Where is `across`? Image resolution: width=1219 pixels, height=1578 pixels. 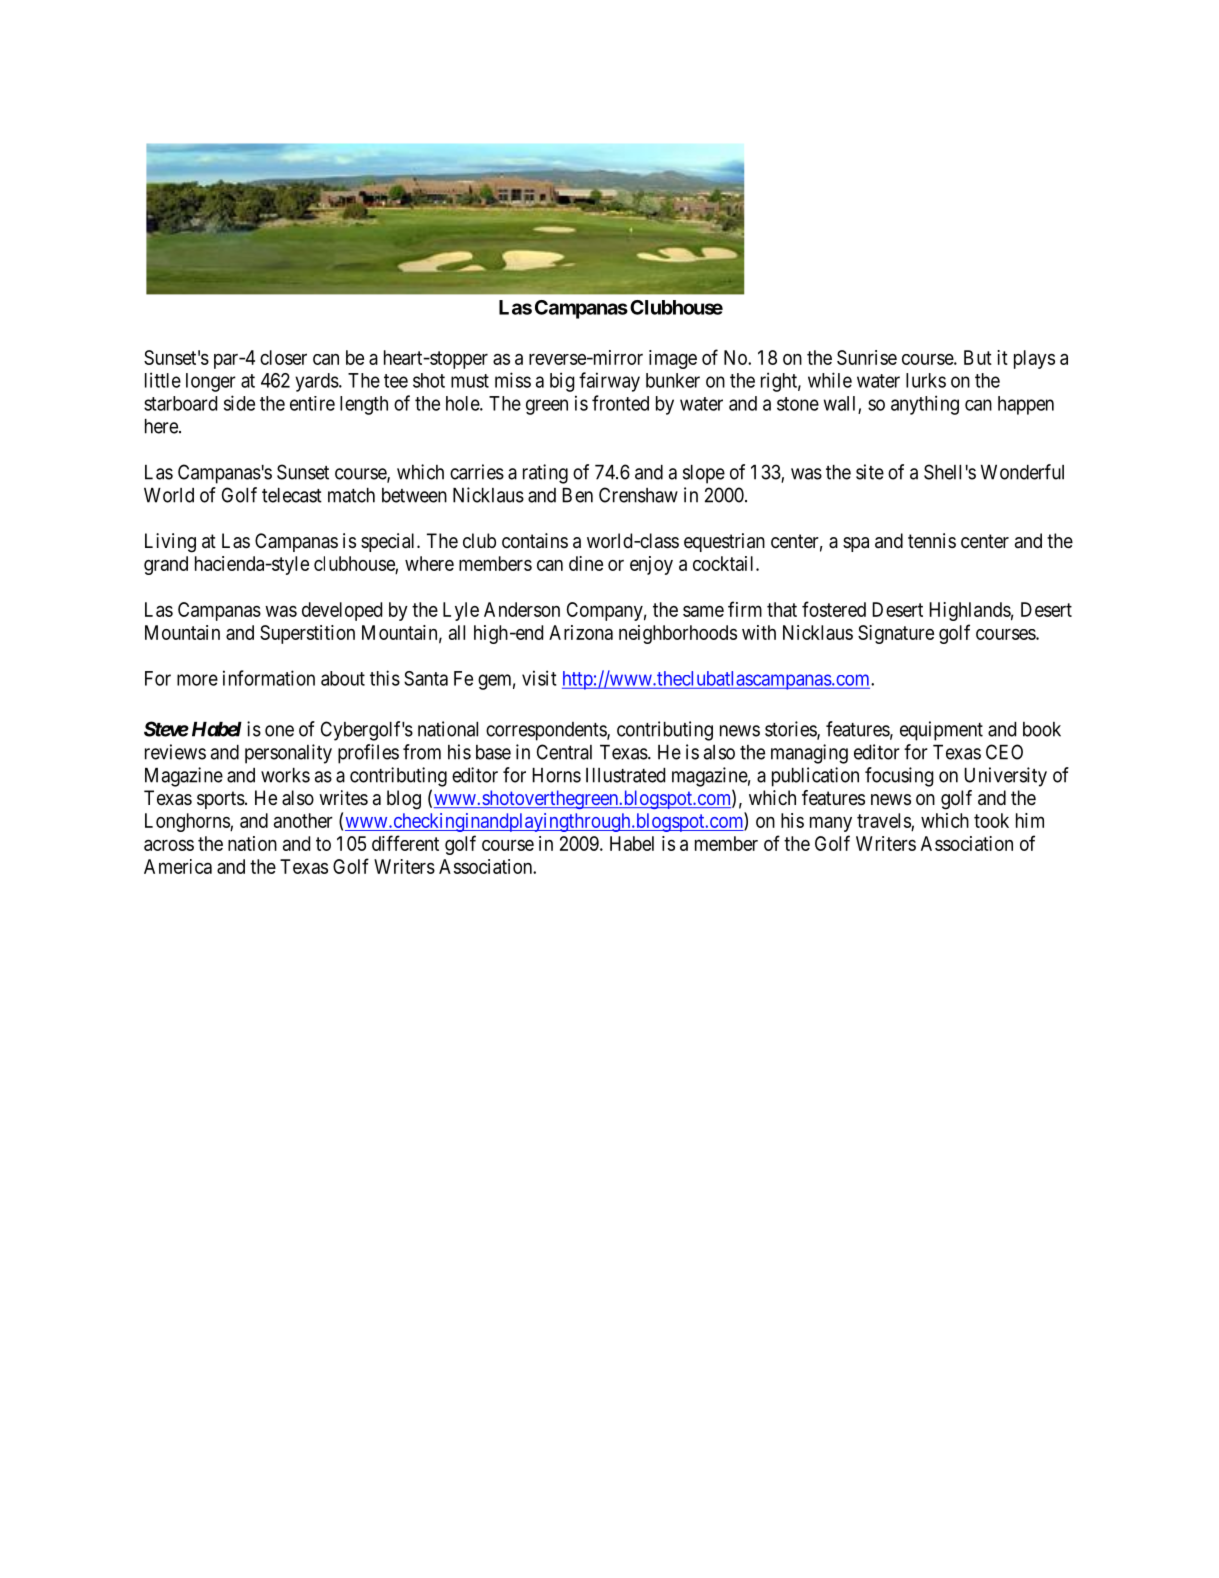
across is located at coordinates (169, 845).
